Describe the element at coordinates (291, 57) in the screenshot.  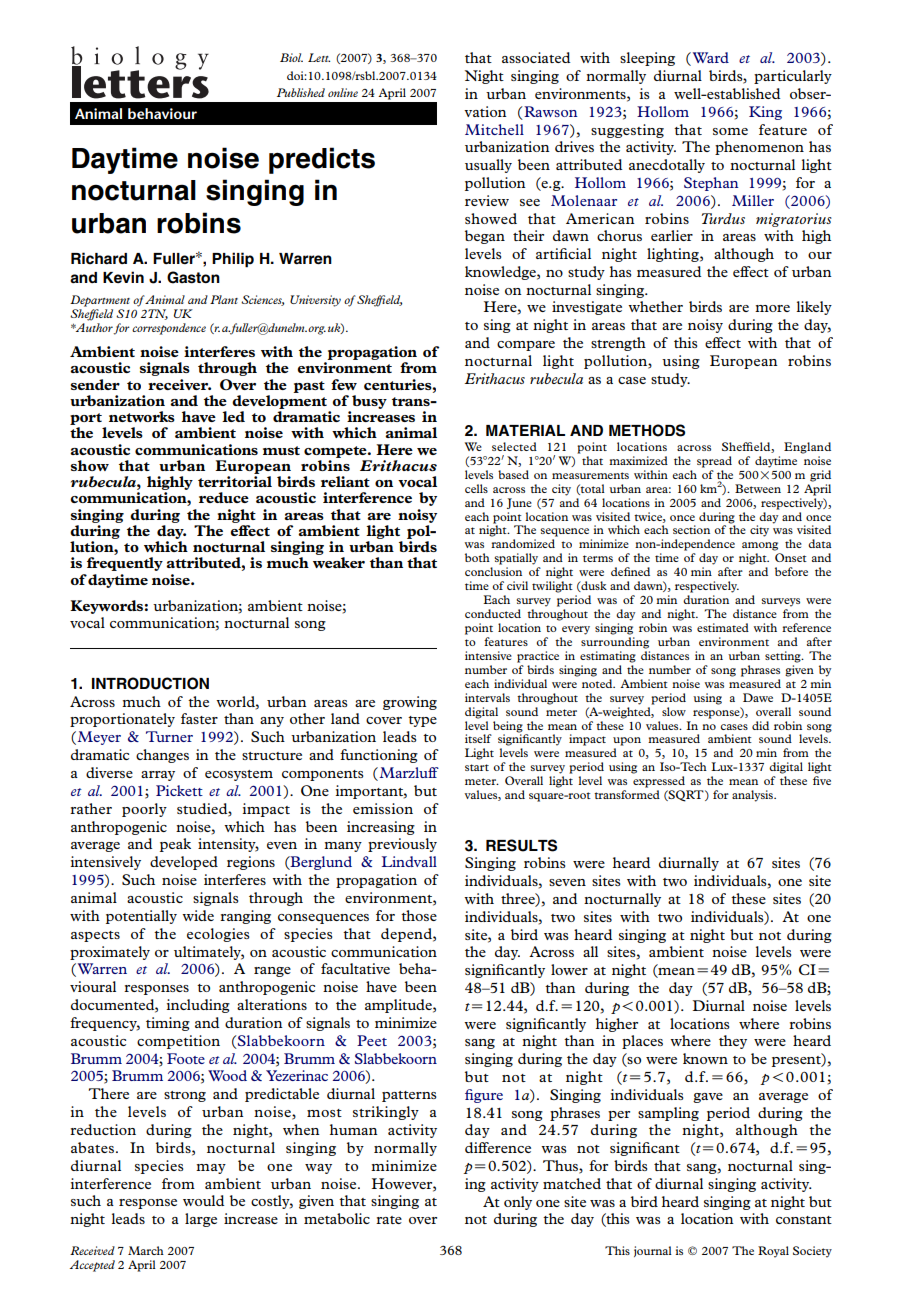
I see `Biol` at that location.
